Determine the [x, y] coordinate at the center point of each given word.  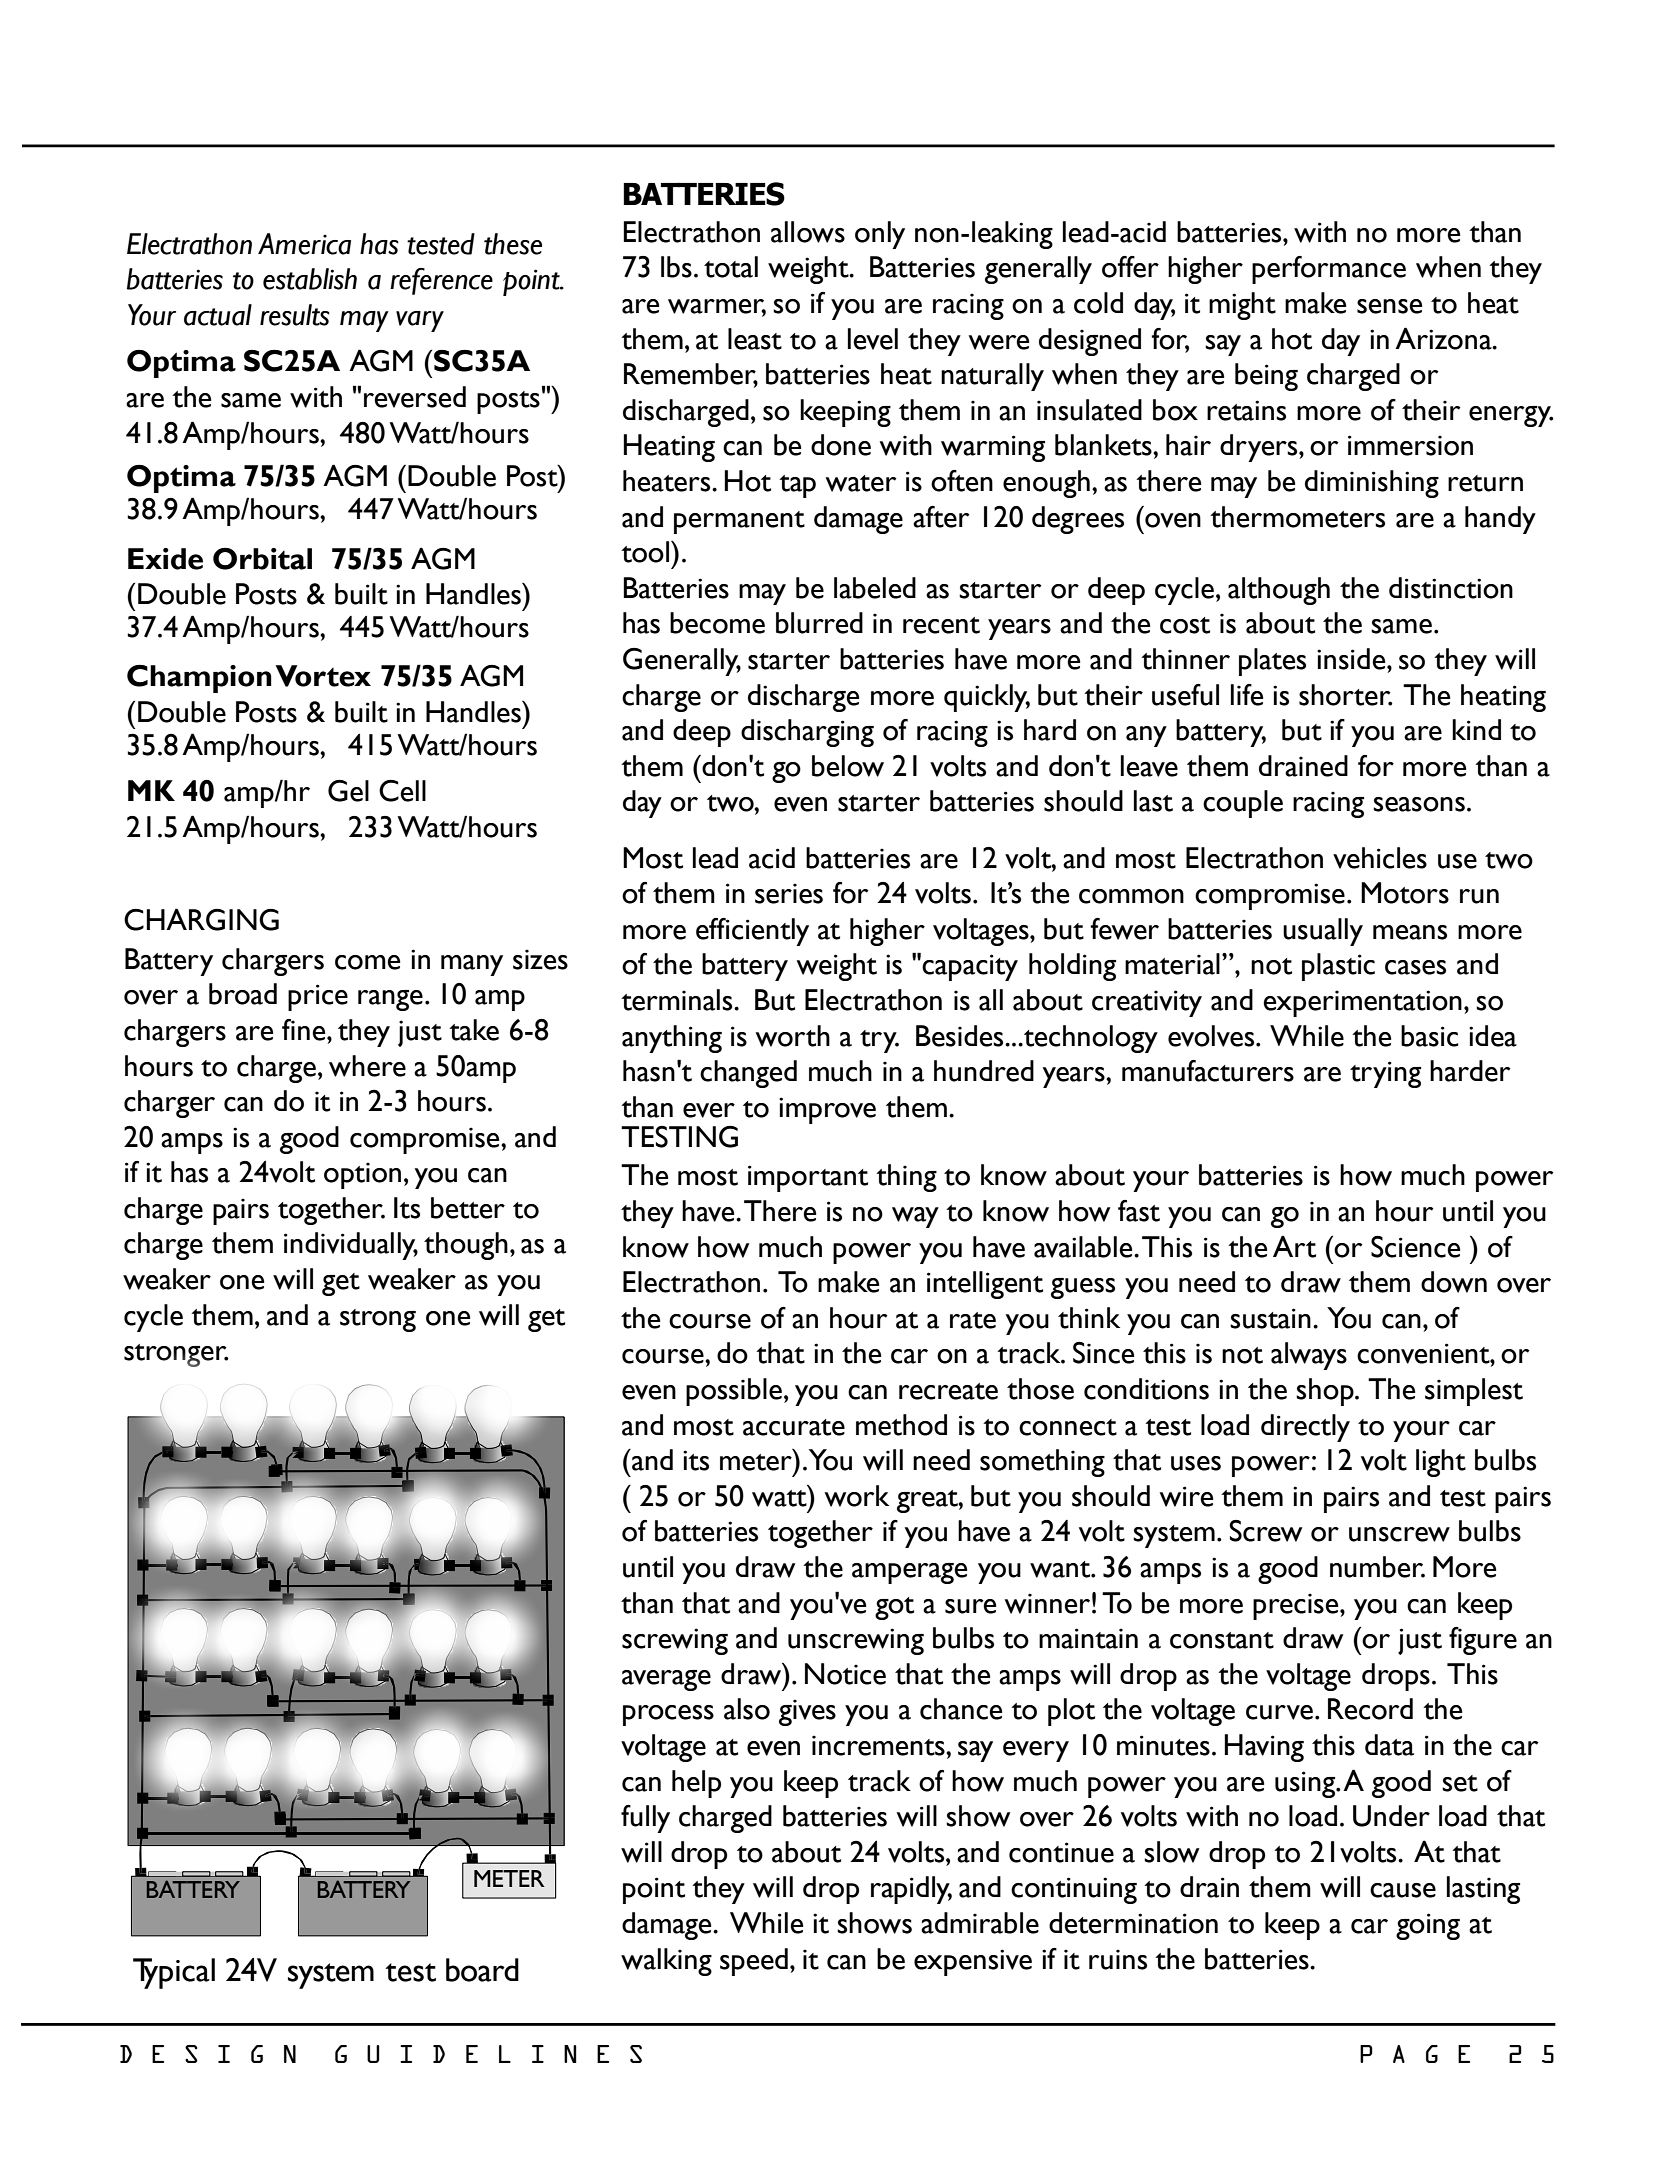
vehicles [1380, 858]
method [901, 1425]
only [880, 235]
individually [351, 1246]
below [848, 766]
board [482, 1970]
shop [1326, 1392]
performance [1329, 270]
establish [310, 279]
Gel [348, 791]
